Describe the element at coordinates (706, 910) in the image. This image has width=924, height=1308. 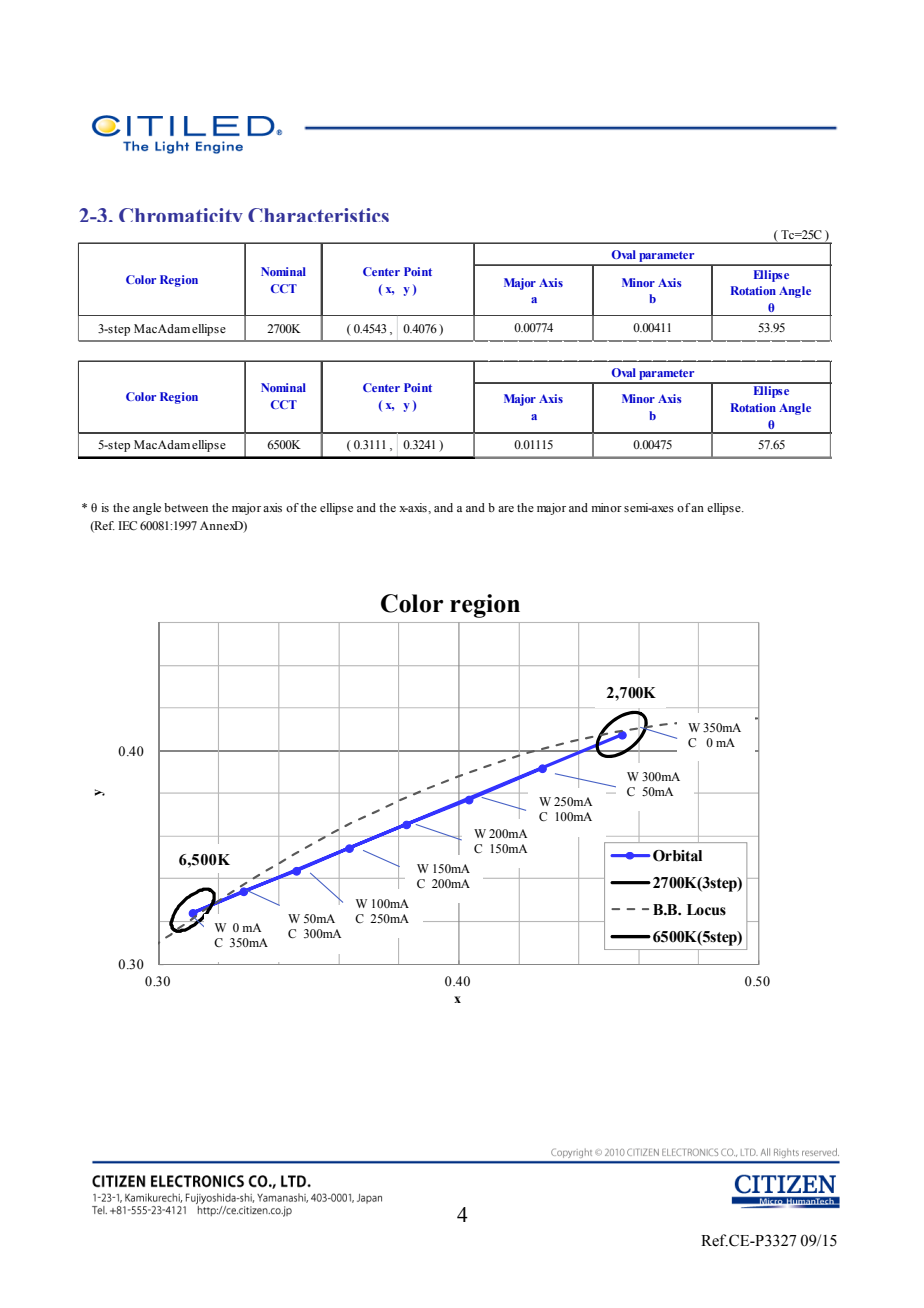
I see `Locus` at that location.
